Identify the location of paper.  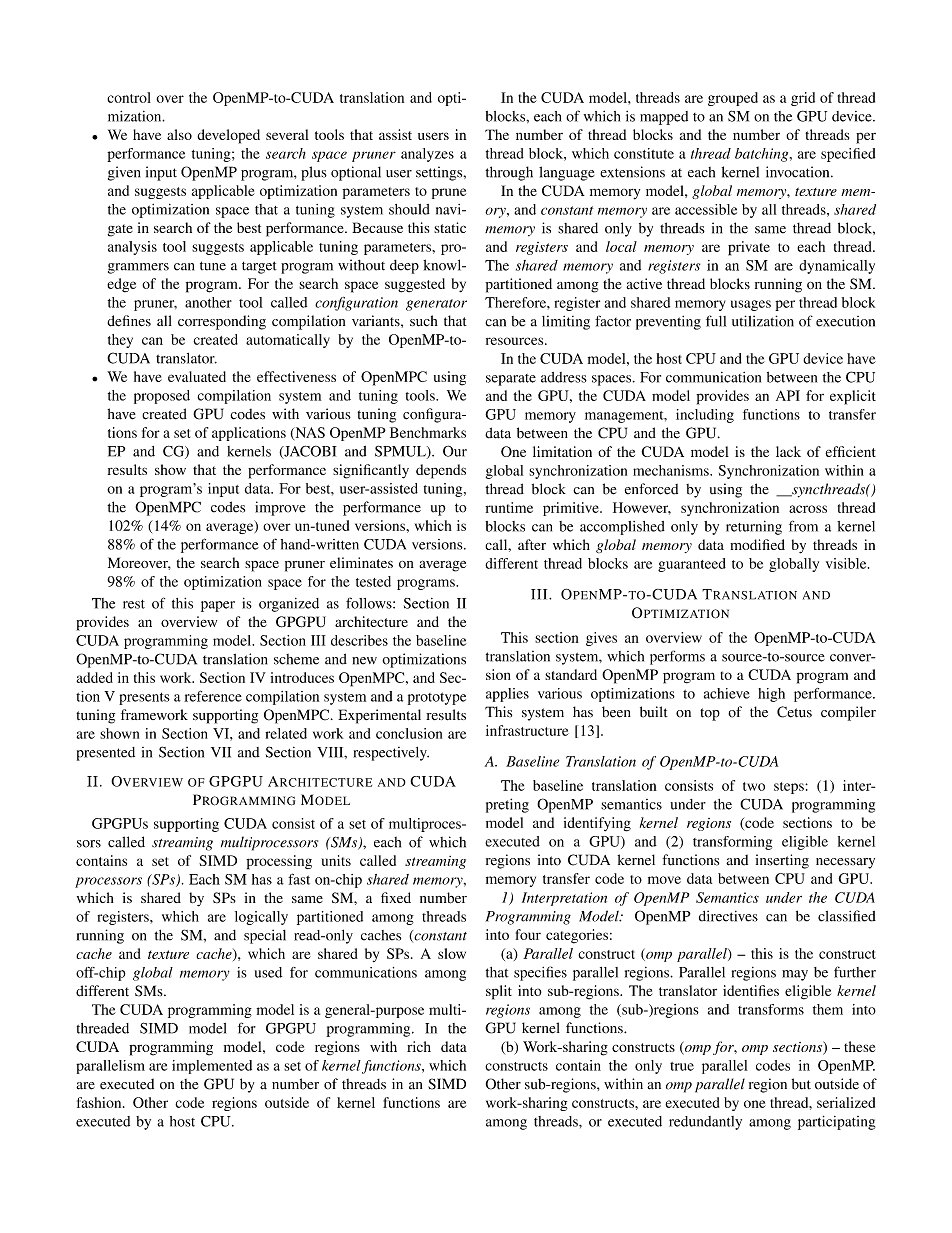
(218, 606).
